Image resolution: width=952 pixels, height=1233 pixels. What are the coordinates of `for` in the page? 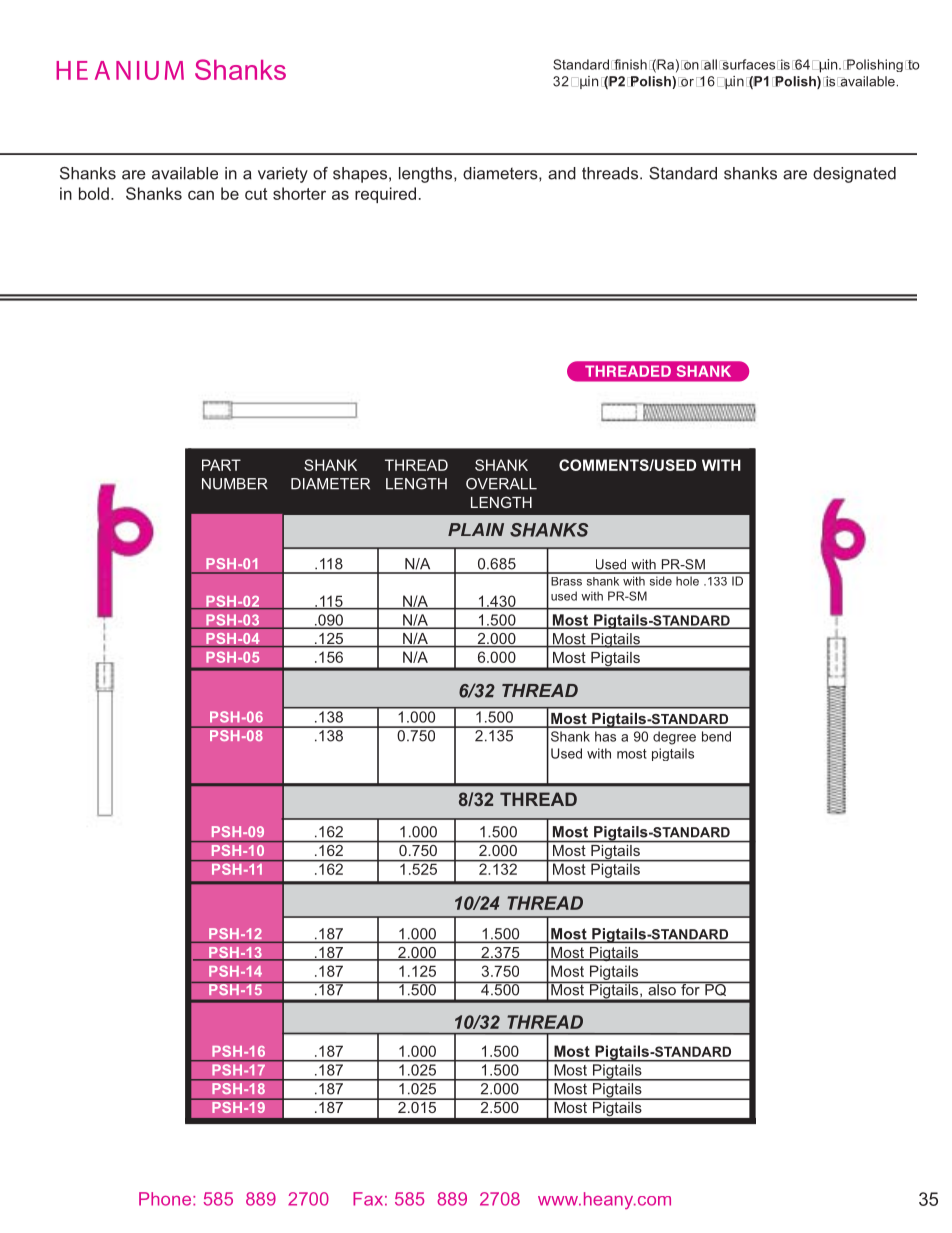 It's located at (690, 988).
